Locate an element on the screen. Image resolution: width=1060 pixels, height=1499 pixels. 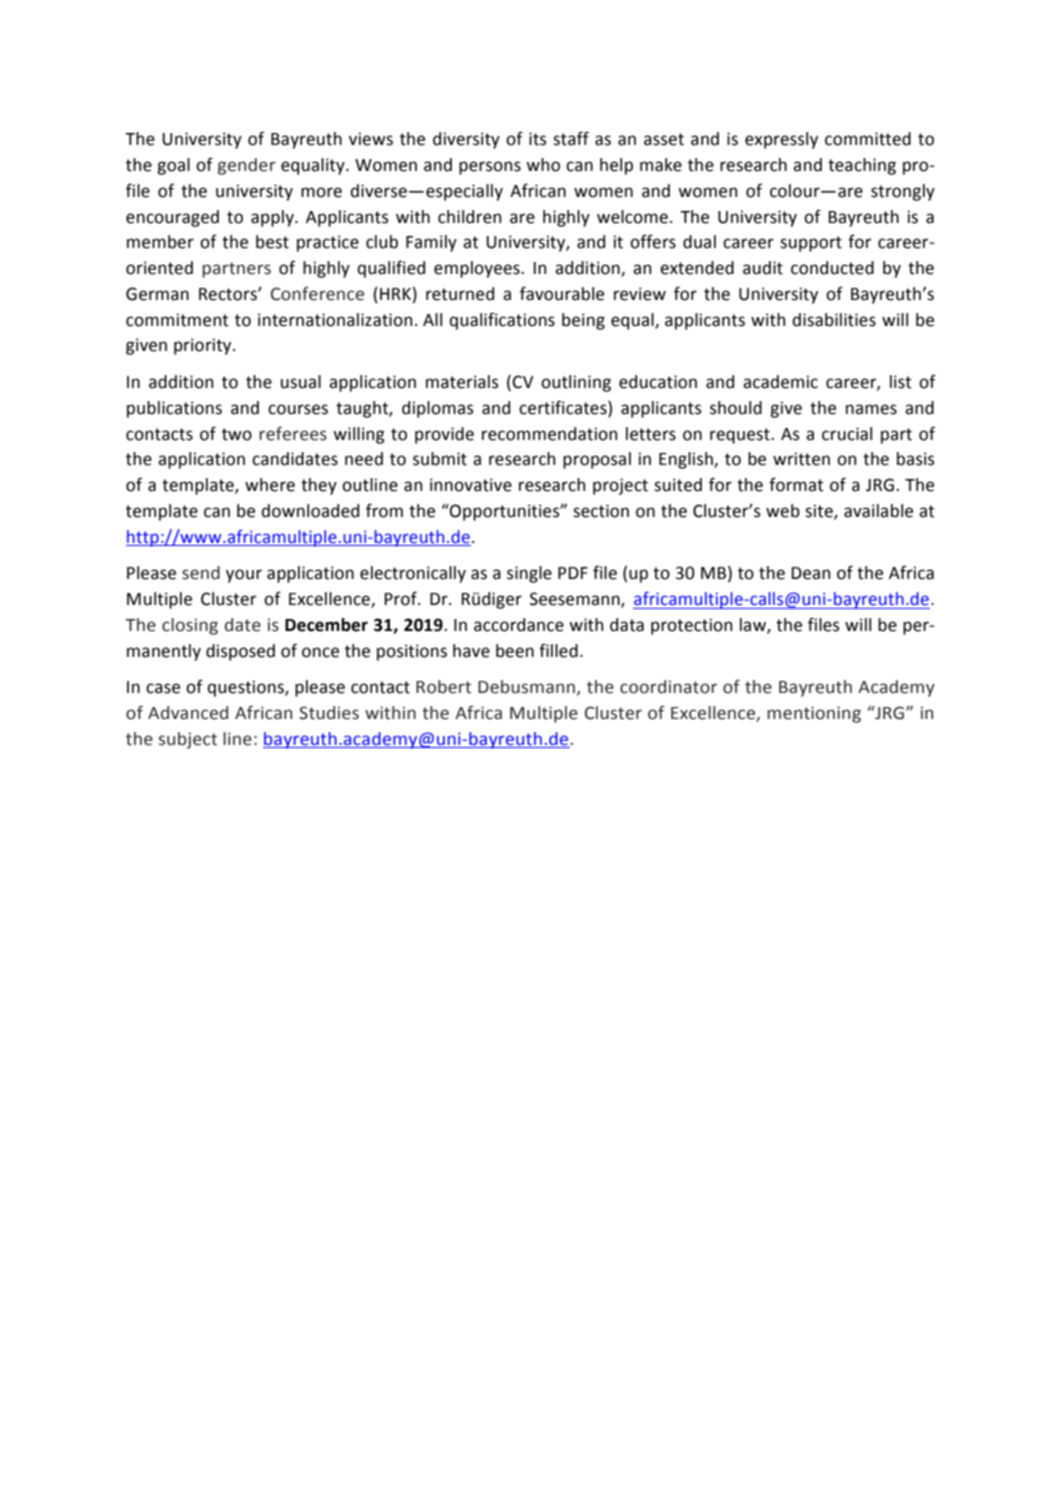
Advanced is located at coordinates (188, 713).
